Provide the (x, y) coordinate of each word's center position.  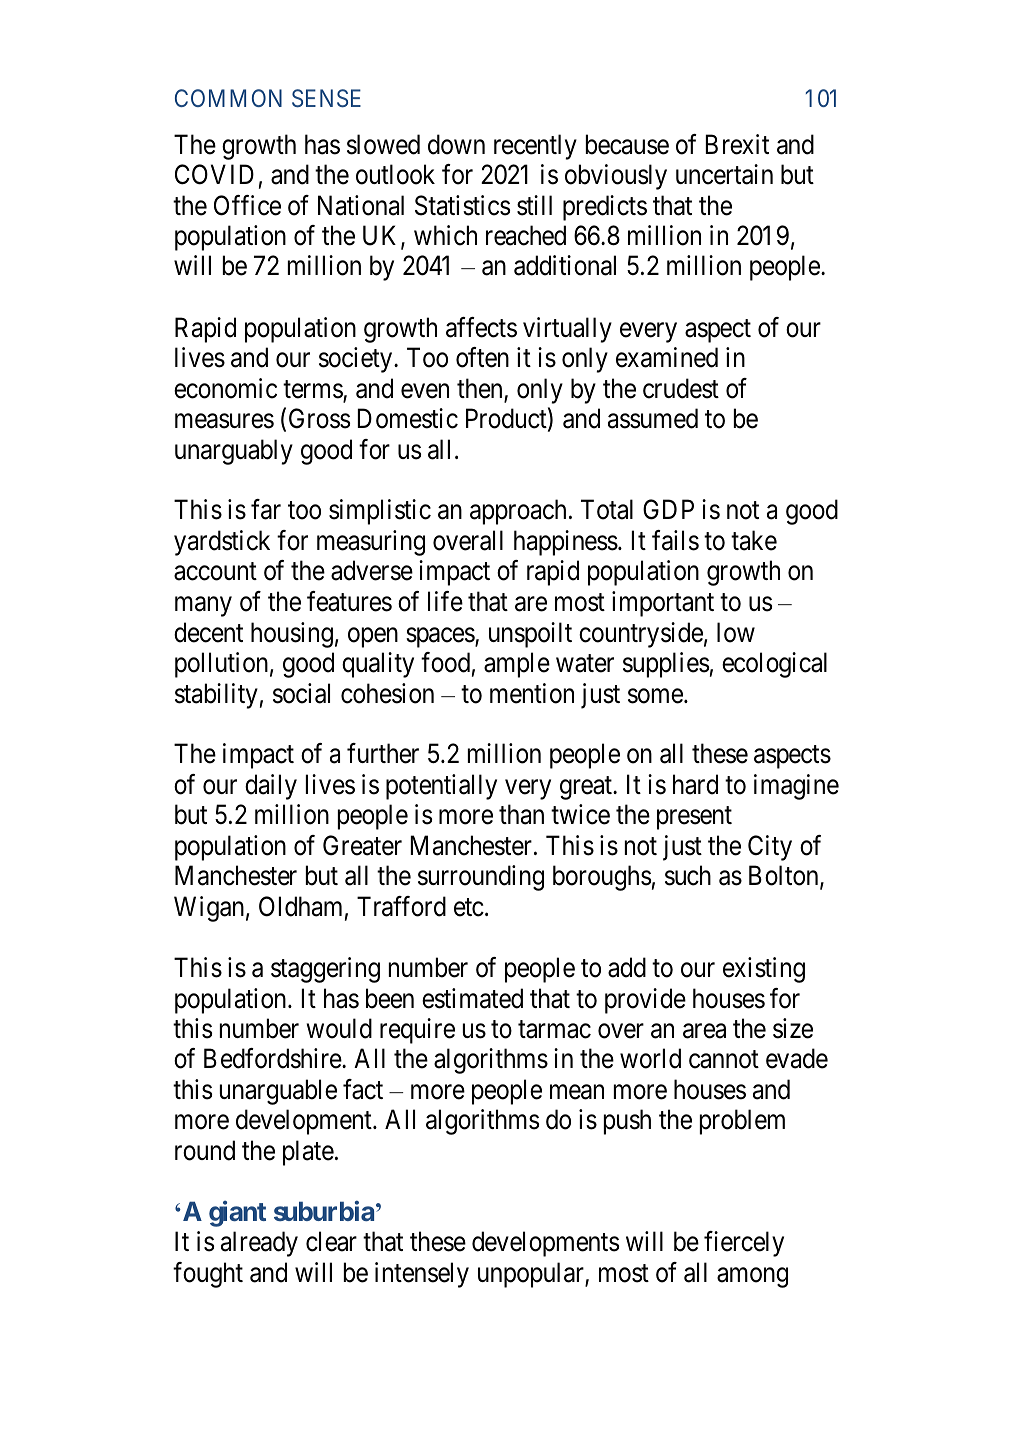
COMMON (228, 98)
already (259, 1244)
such (688, 875)
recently (535, 147)
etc (469, 908)
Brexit (737, 144)
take (754, 540)
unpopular (532, 1275)
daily (271, 787)
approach (518, 512)
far (266, 509)
